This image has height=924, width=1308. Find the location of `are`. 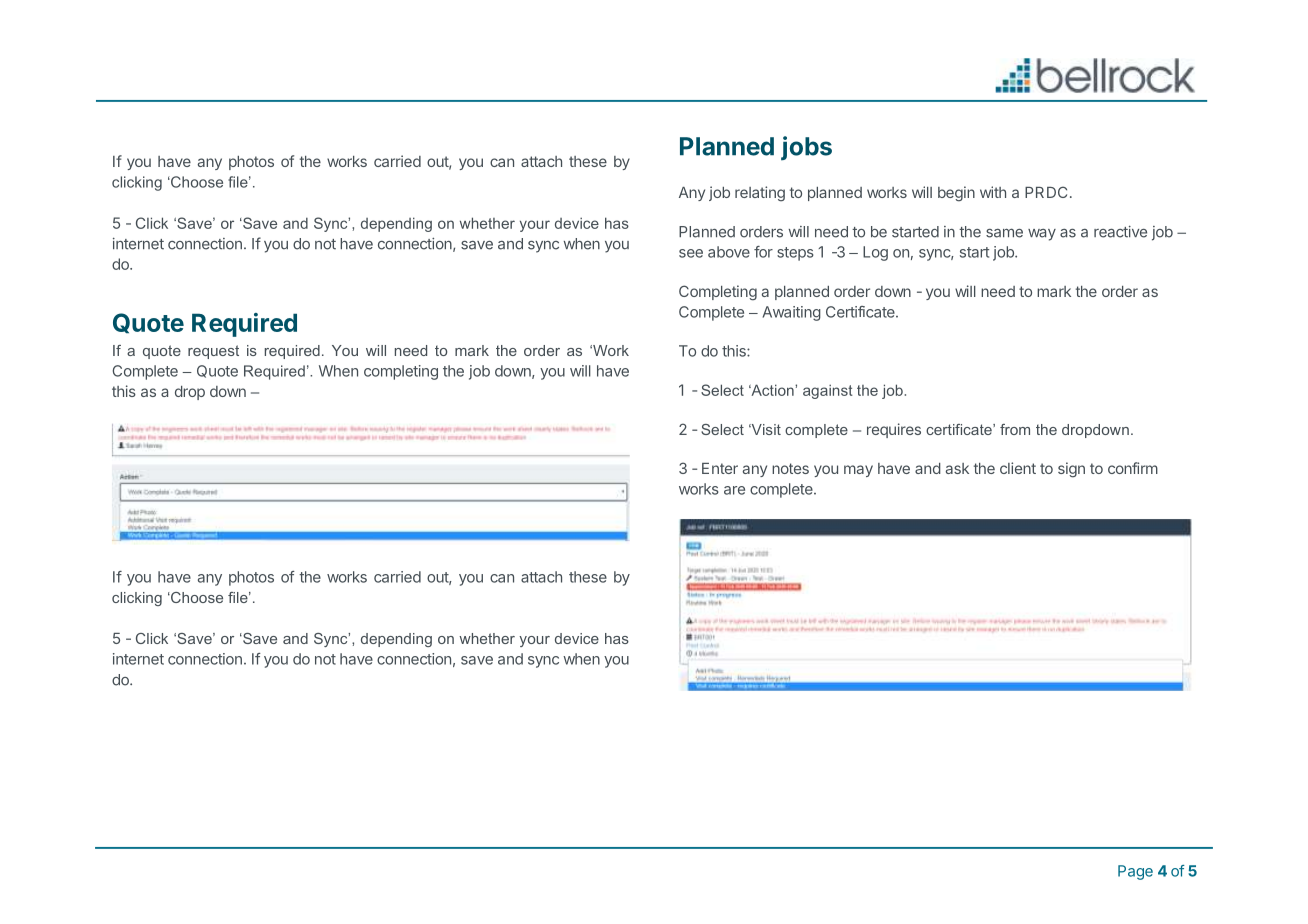

are is located at coordinates (734, 490).
